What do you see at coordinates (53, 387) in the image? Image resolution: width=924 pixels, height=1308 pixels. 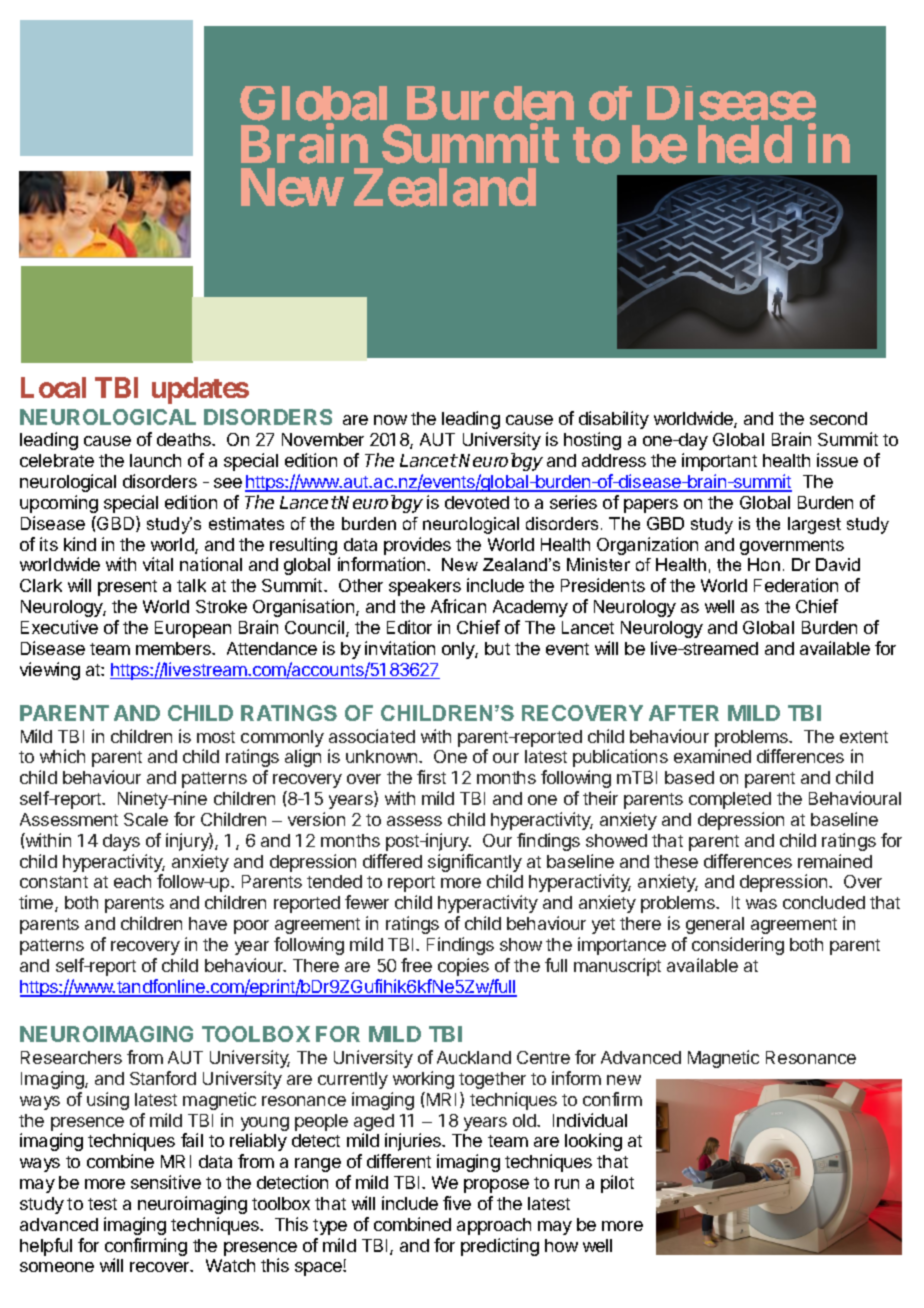 I see `Local` at bounding box center [53, 387].
